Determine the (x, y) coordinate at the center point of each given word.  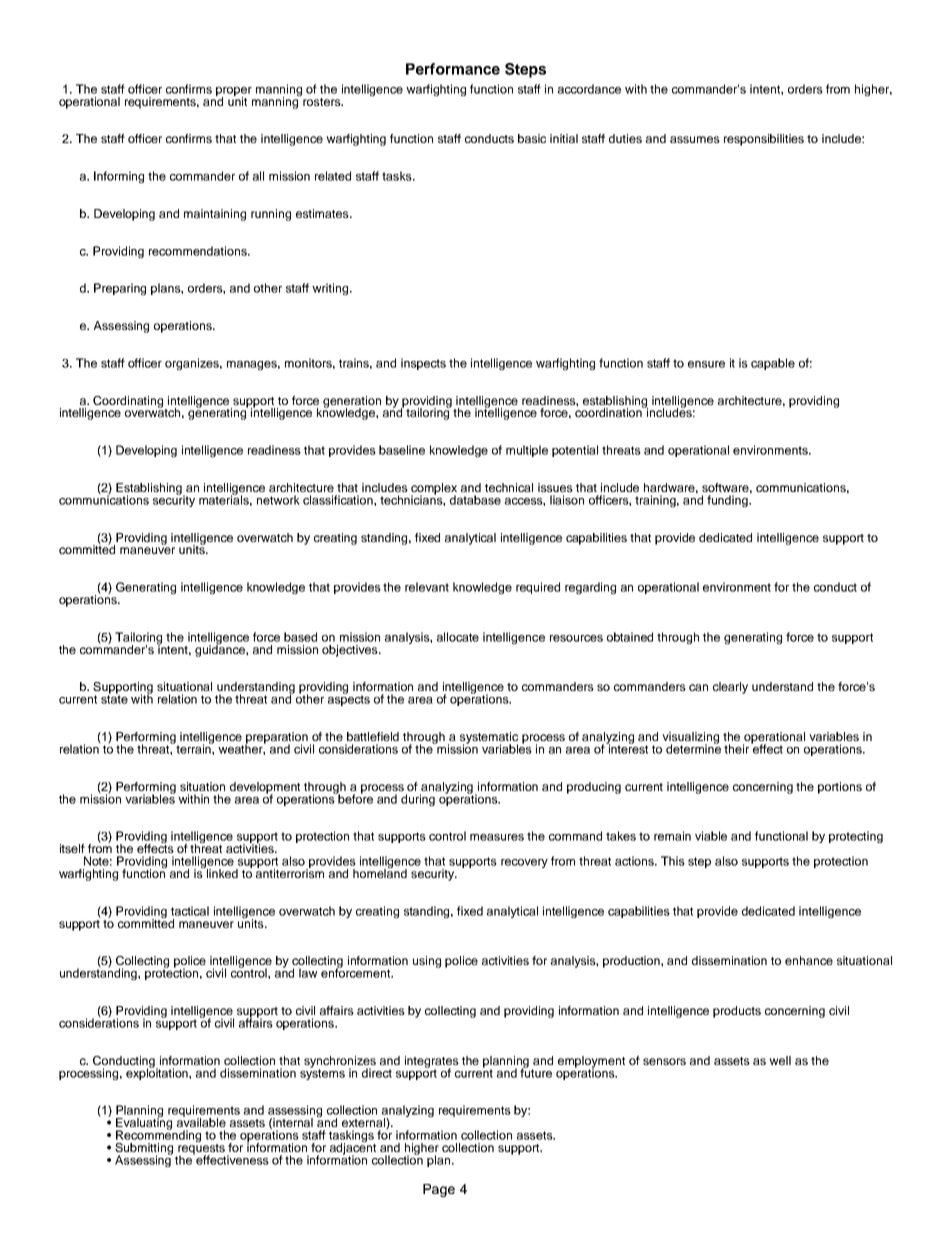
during (418, 800)
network (278, 500)
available (201, 1121)
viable (711, 836)
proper (234, 92)
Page (439, 1190)
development (265, 789)
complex (434, 490)
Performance (453, 69)
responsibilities (764, 140)
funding (728, 501)
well (780, 1060)
